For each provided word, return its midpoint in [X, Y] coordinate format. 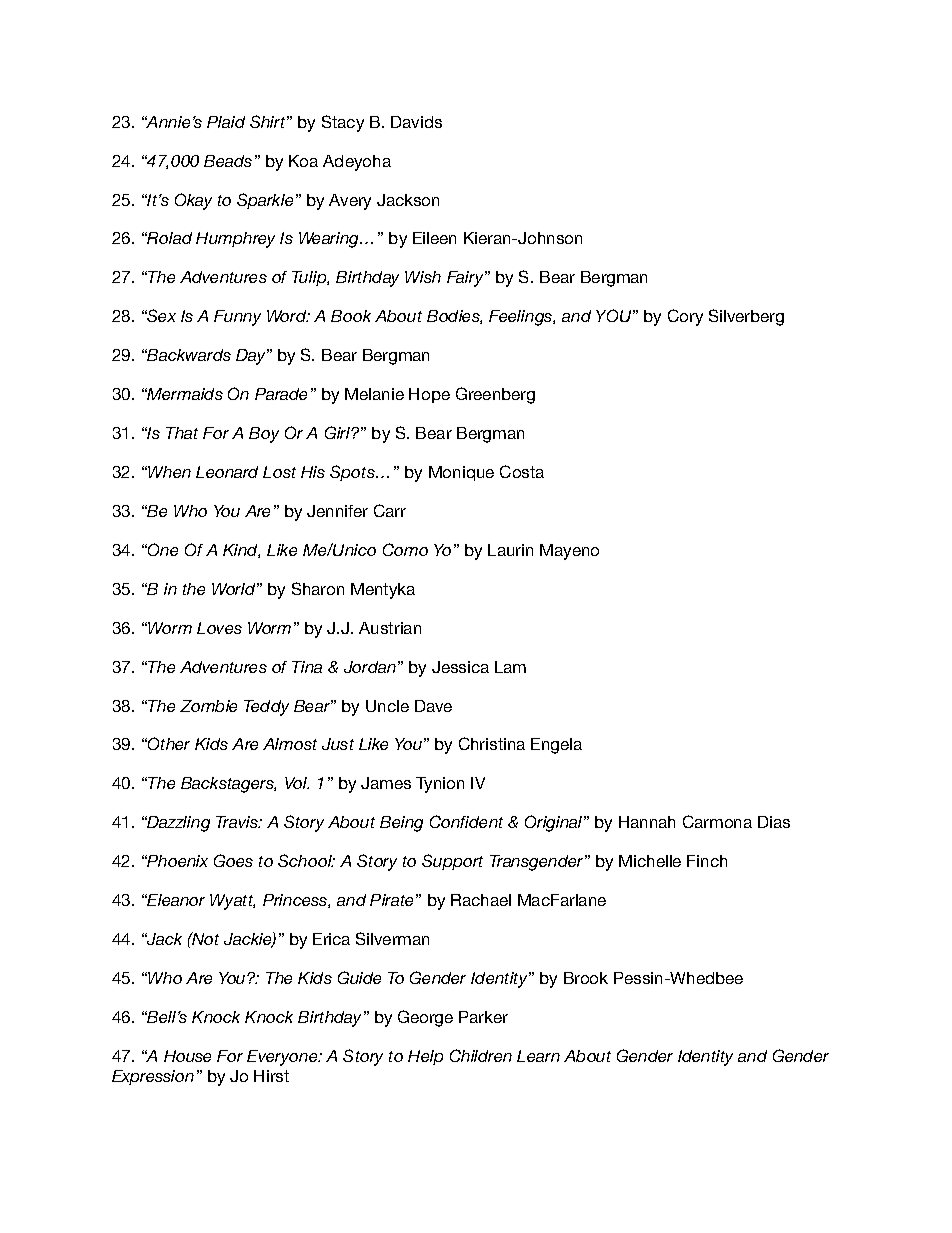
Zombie [208, 706]
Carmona [717, 821]
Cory [685, 317]
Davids [416, 122]
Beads [228, 161]
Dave [433, 706]
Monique [461, 473]
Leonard [227, 472]
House [187, 1056]
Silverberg [746, 317]
